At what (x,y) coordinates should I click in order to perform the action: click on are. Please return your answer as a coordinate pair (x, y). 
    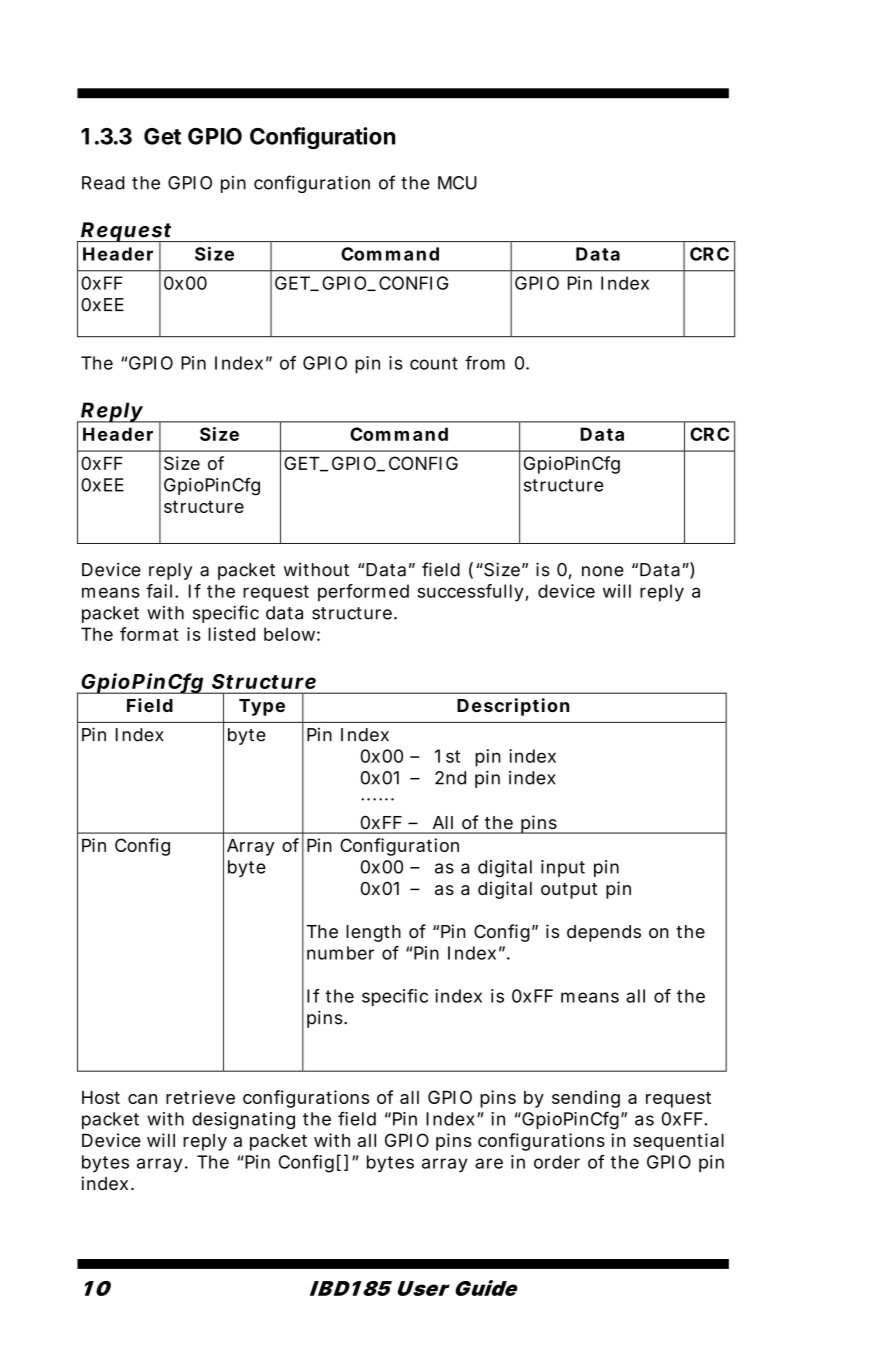
    Looking at the image, I should click on (489, 1163).
